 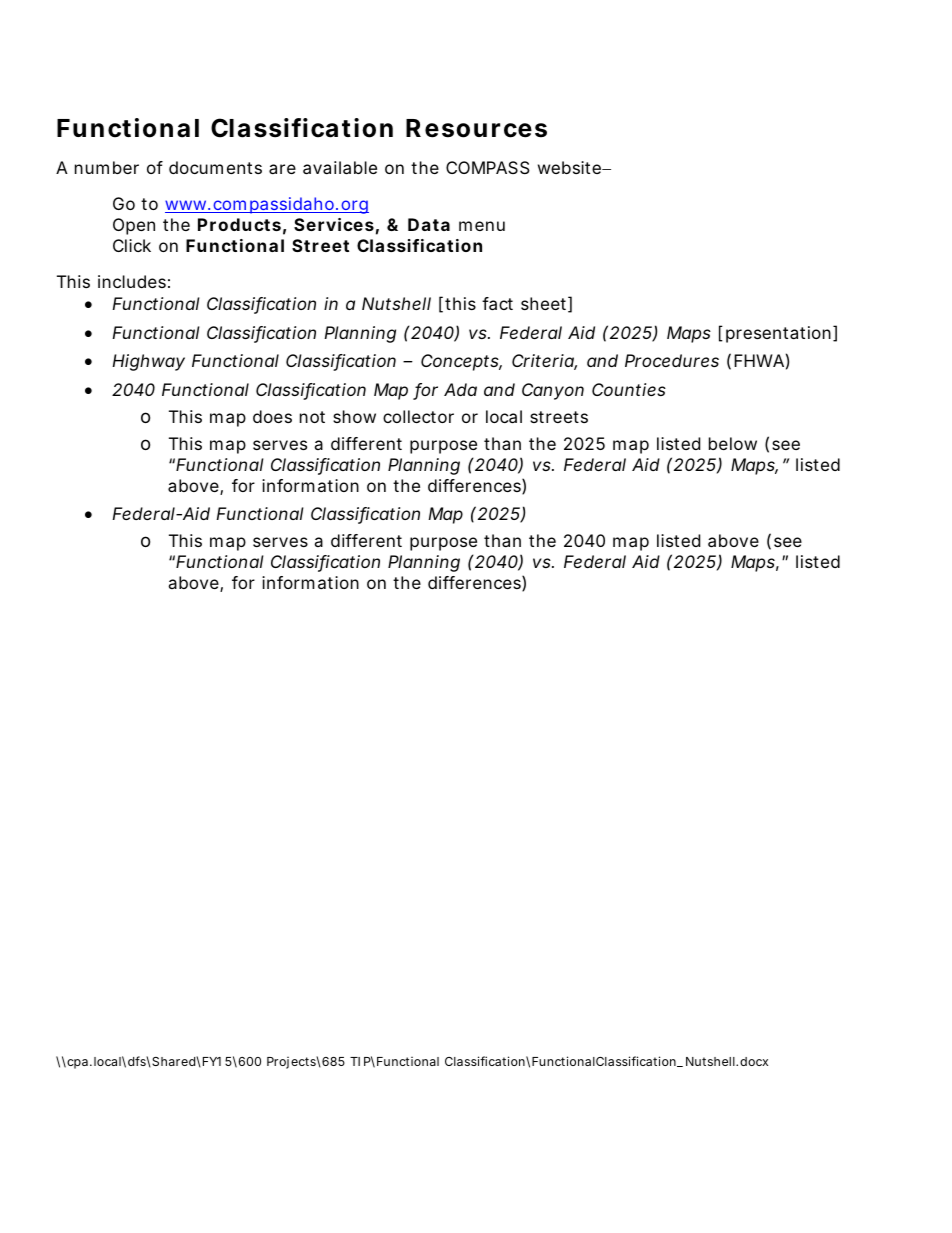 I want to click on does, so click(x=272, y=416).
